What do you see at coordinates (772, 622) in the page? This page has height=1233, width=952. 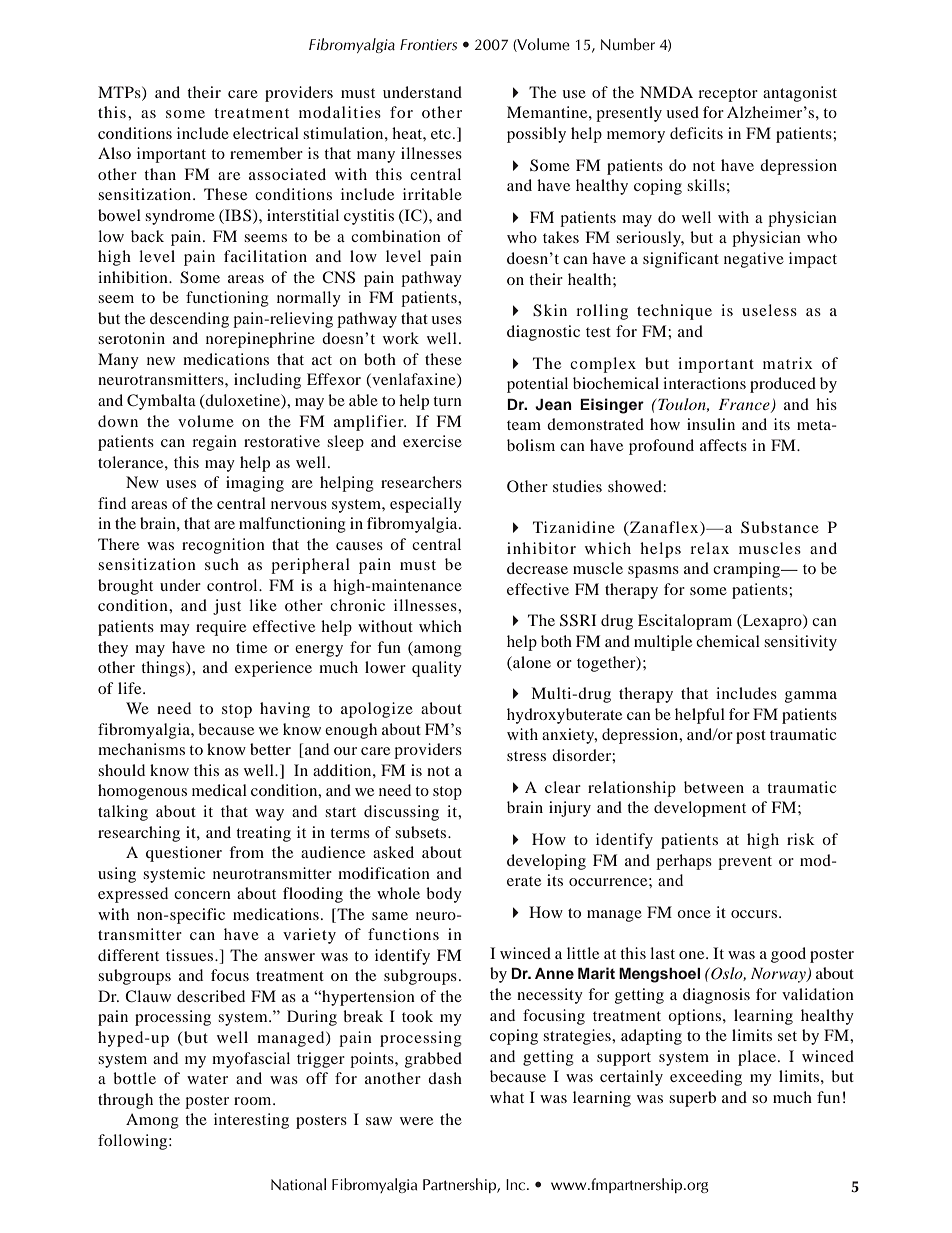 I see `Lexapro` at bounding box center [772, 622].
